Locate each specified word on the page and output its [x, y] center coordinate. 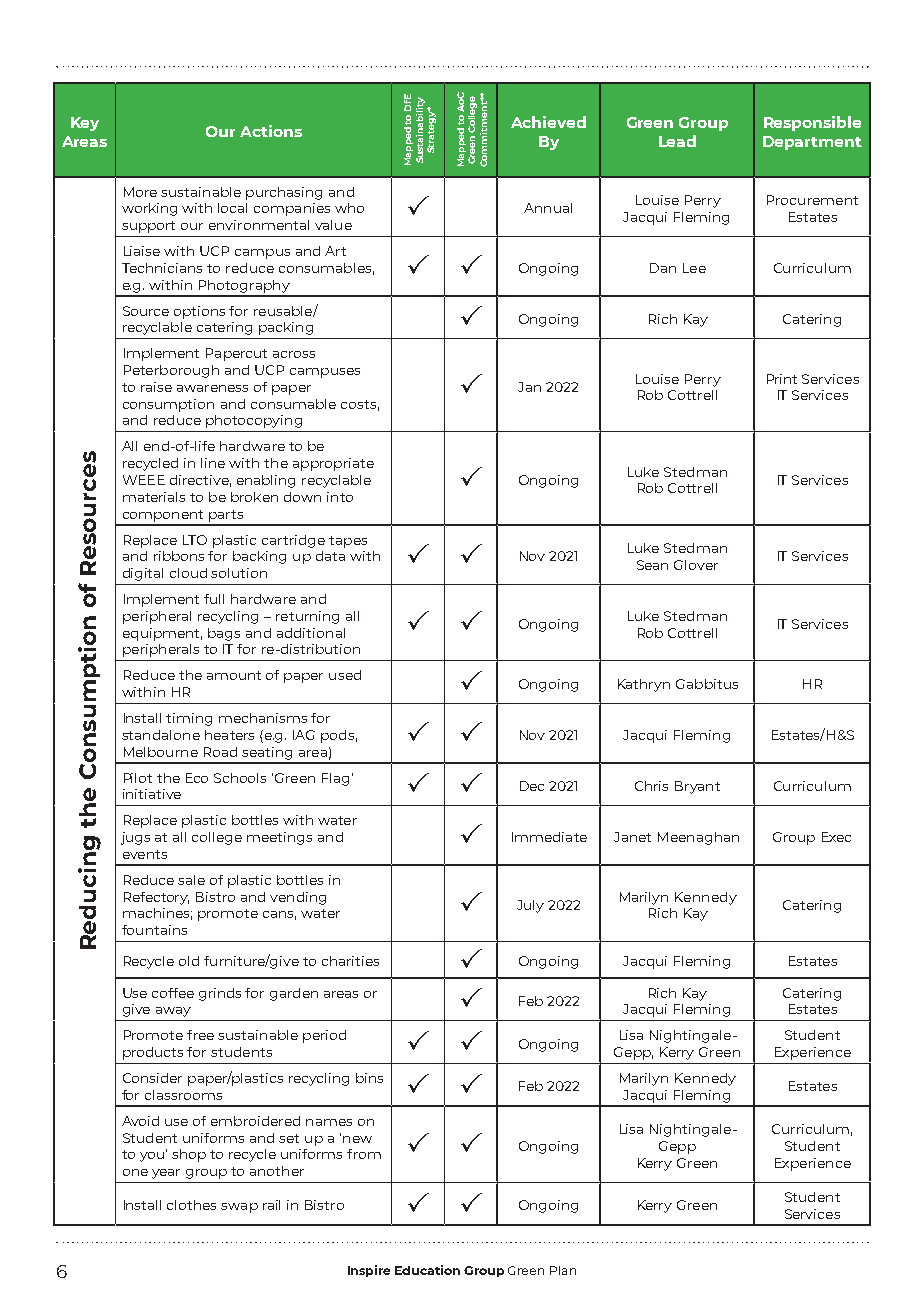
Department [812, 143]
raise [156, 387]
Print [782, 379]
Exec [836, 837]
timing [189, 719]
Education [427, 1270]
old [189, 961]
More [140, 192]
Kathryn [644, 685]
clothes [191, 1205]
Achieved [548, 122]
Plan [563, 1270]
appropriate [333, 464]
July [530, 906]
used [345, 675]
